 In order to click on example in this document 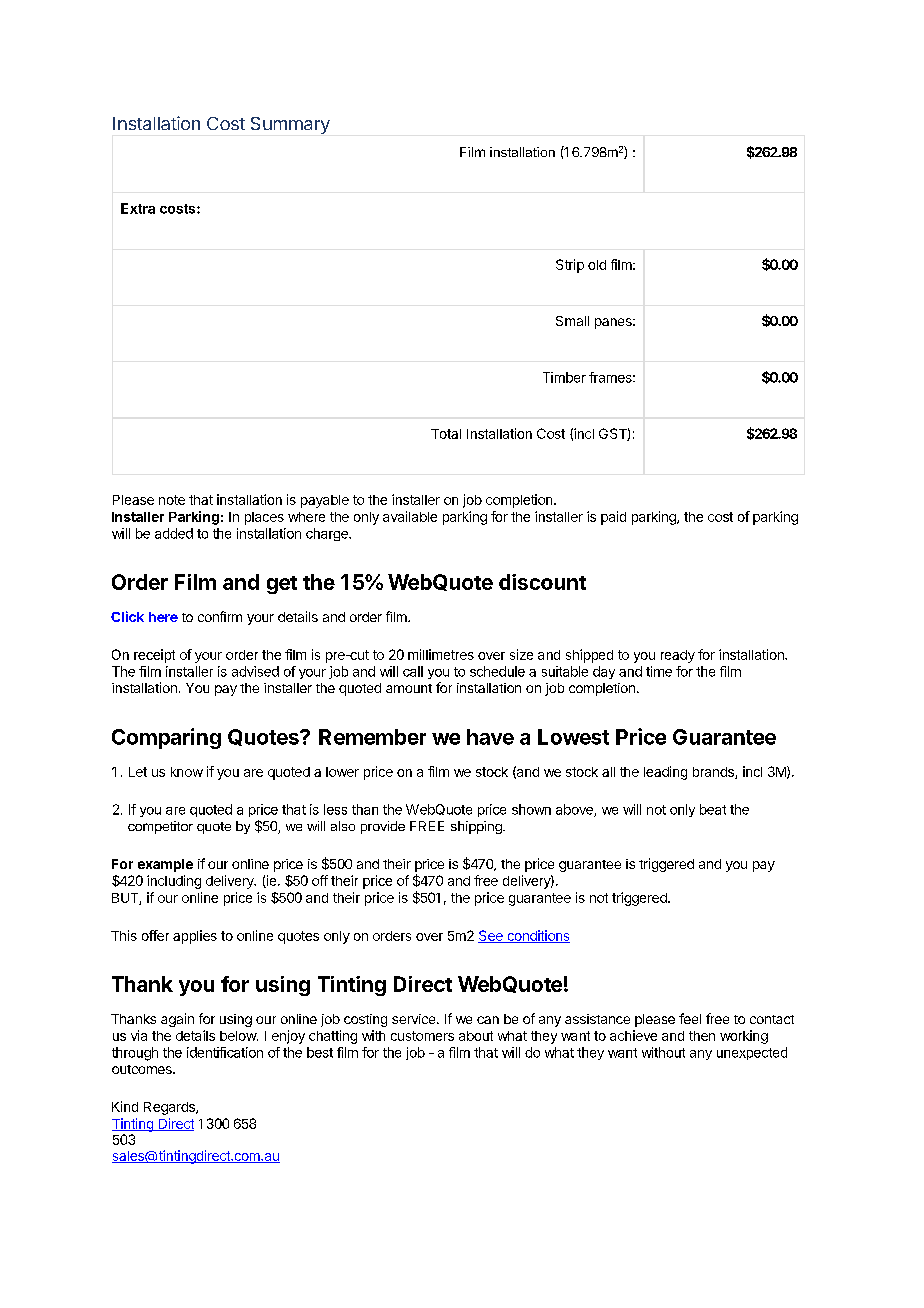, I will do `click(165, 865)`.
